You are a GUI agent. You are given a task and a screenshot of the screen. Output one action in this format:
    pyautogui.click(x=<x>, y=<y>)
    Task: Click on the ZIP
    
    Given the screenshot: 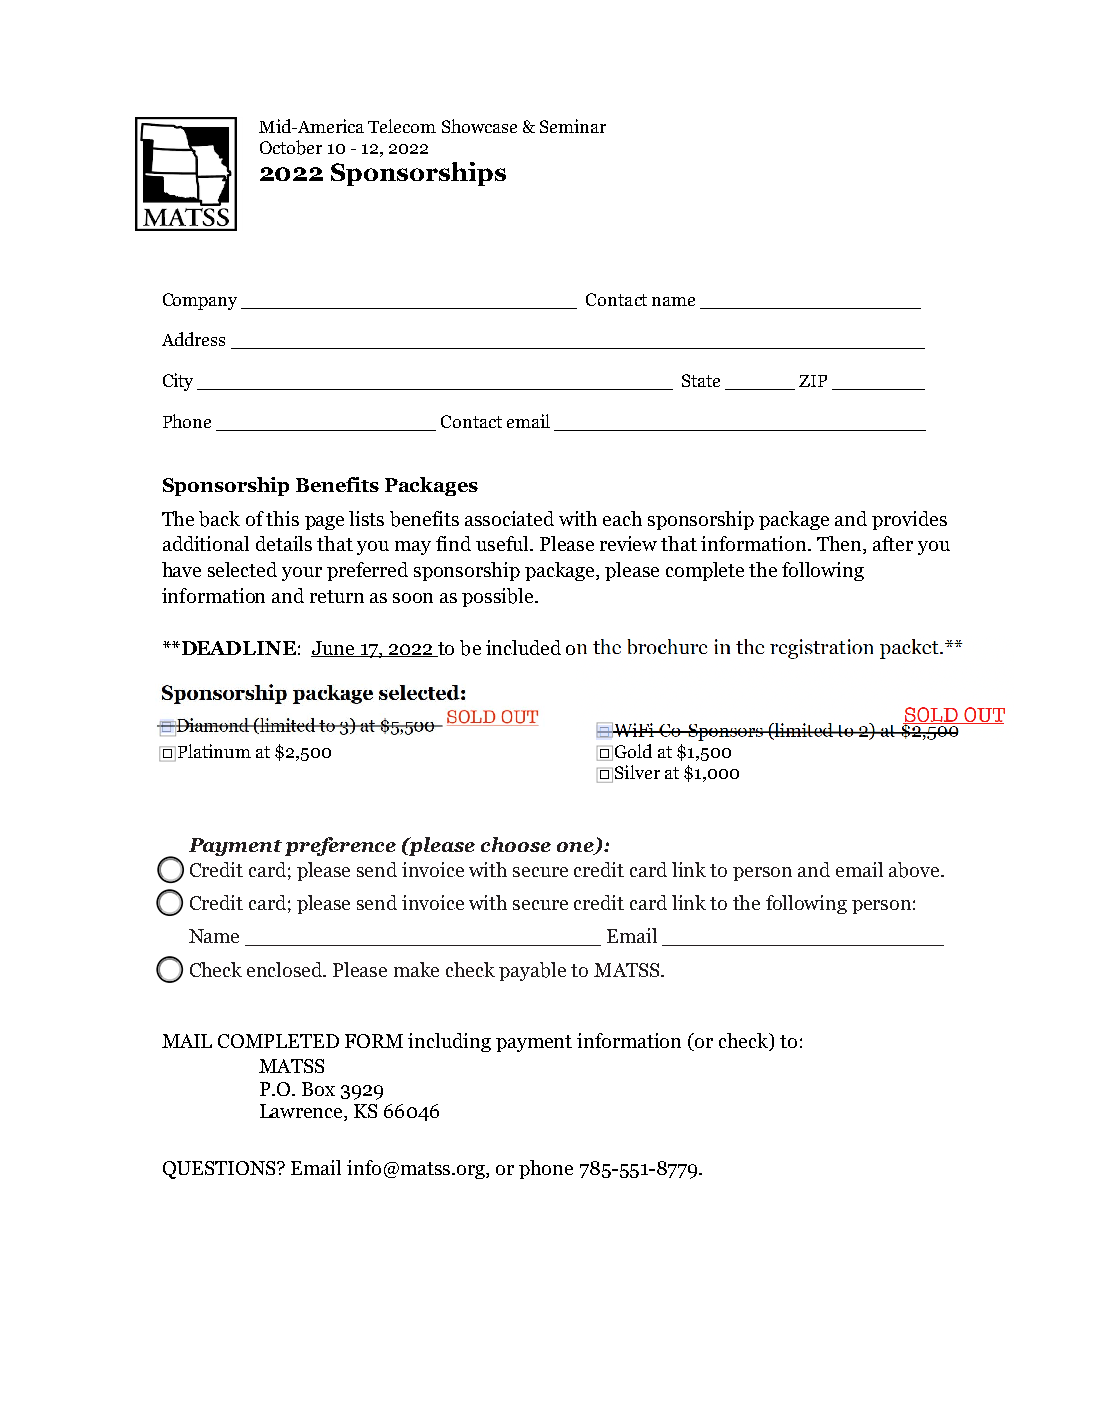 What is the action you would take?
    pyautogui.click(x=813, y=381)
